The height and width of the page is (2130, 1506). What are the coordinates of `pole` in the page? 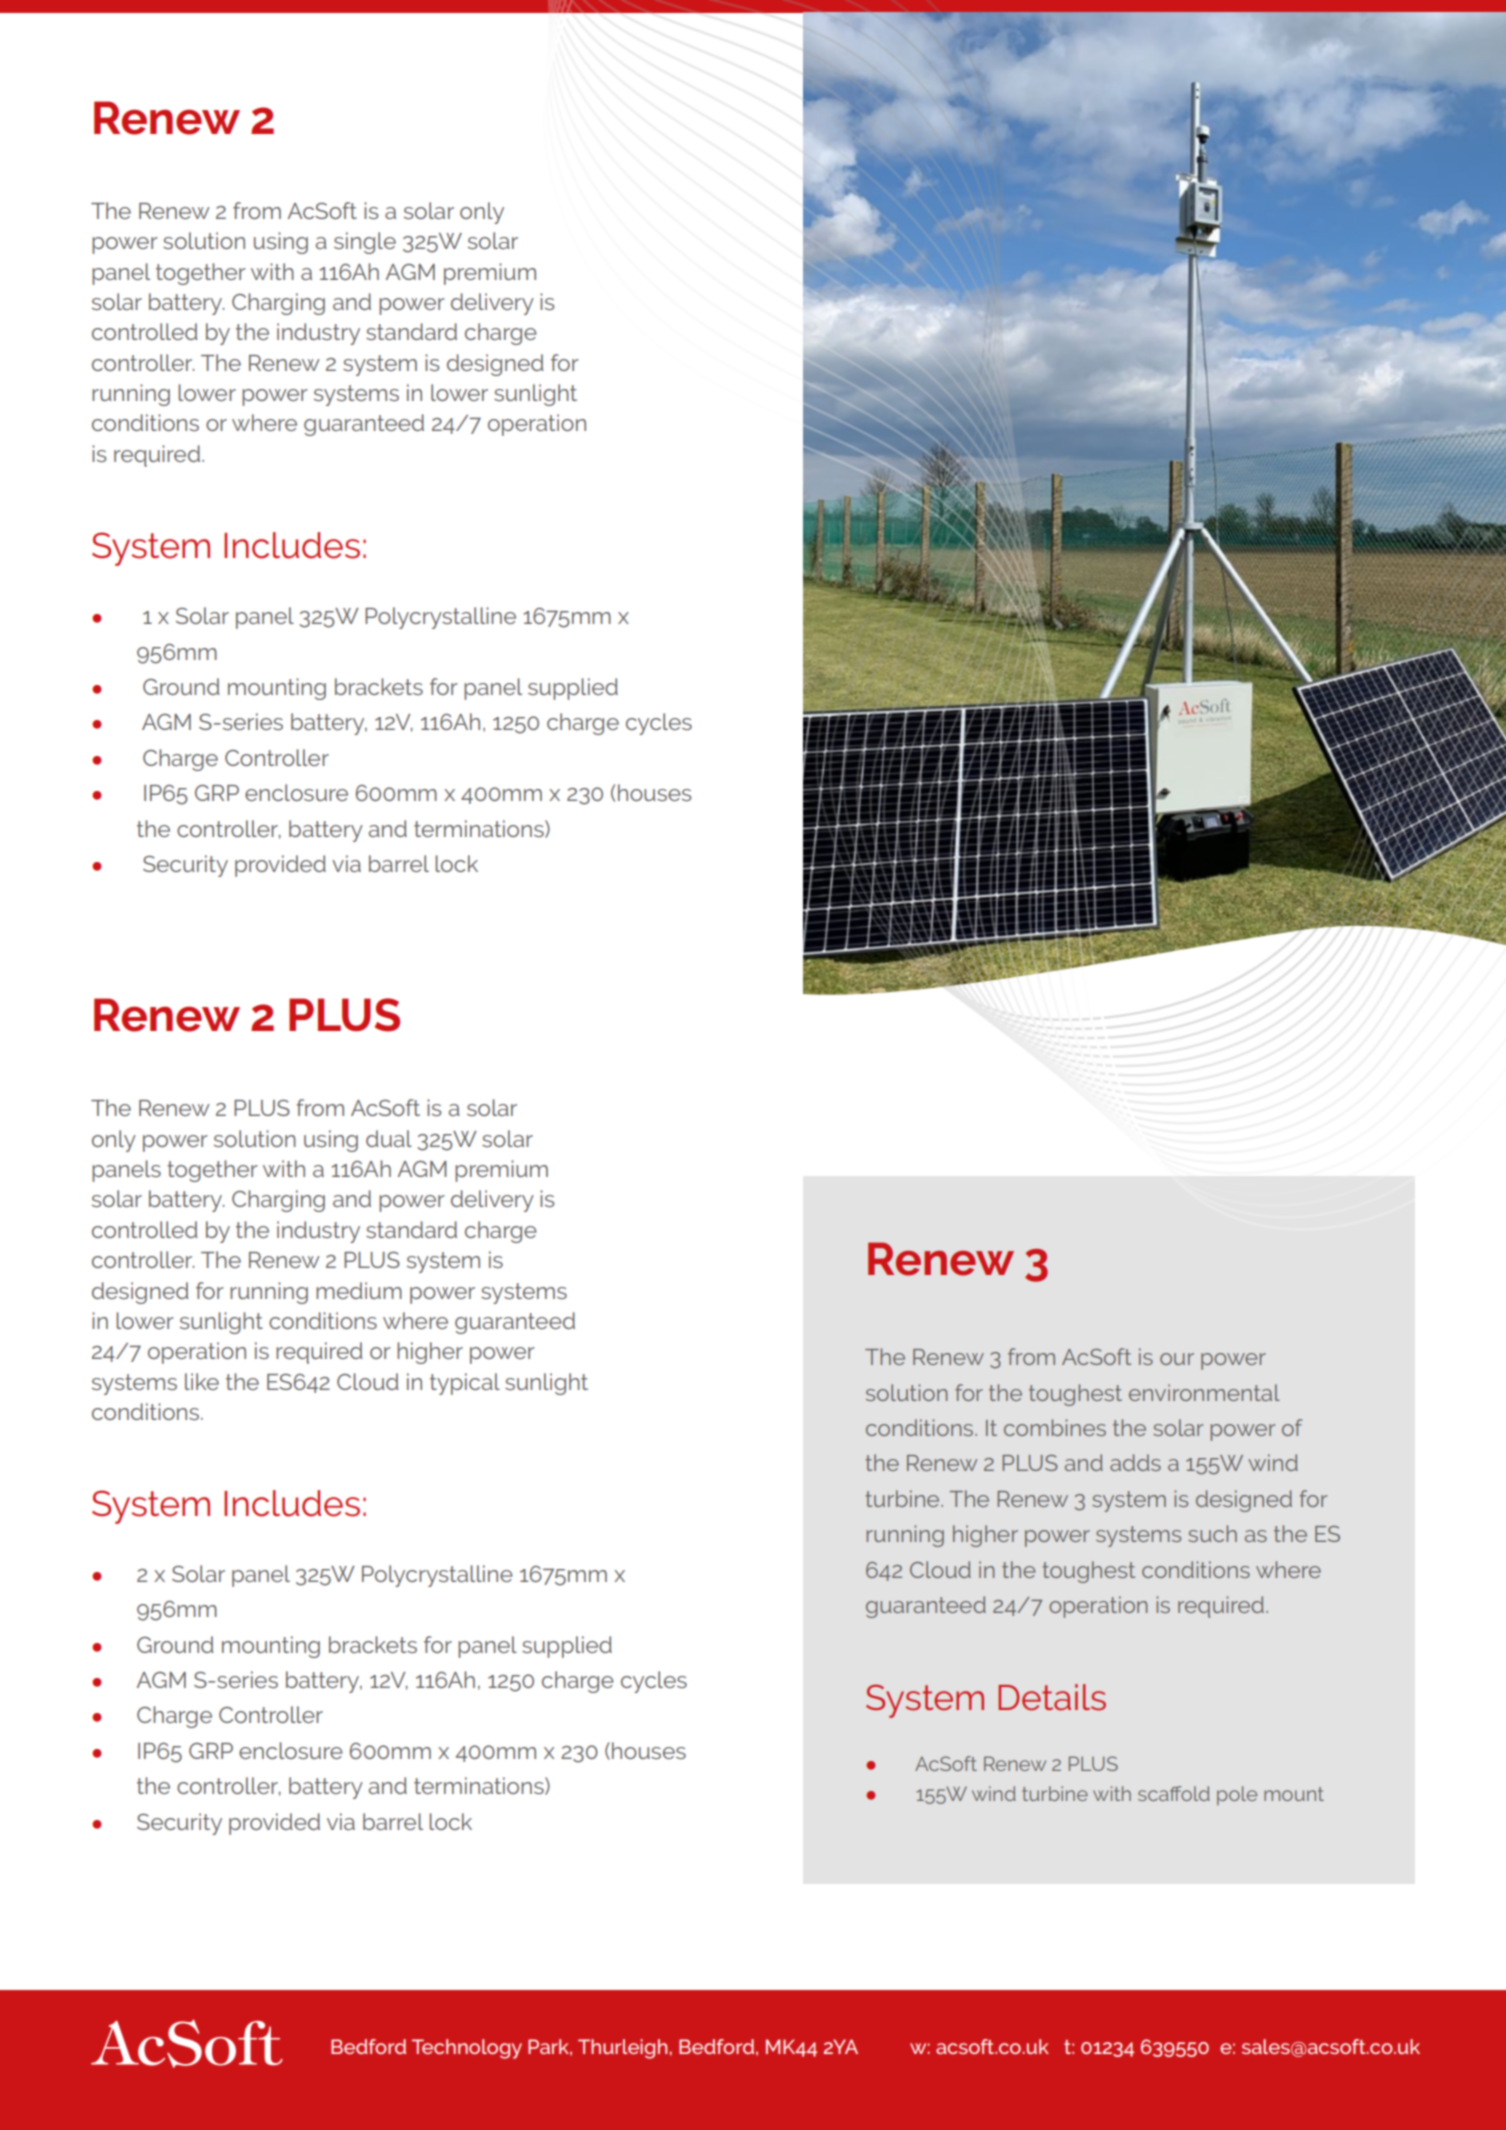 It's located at (1237, 1795).
